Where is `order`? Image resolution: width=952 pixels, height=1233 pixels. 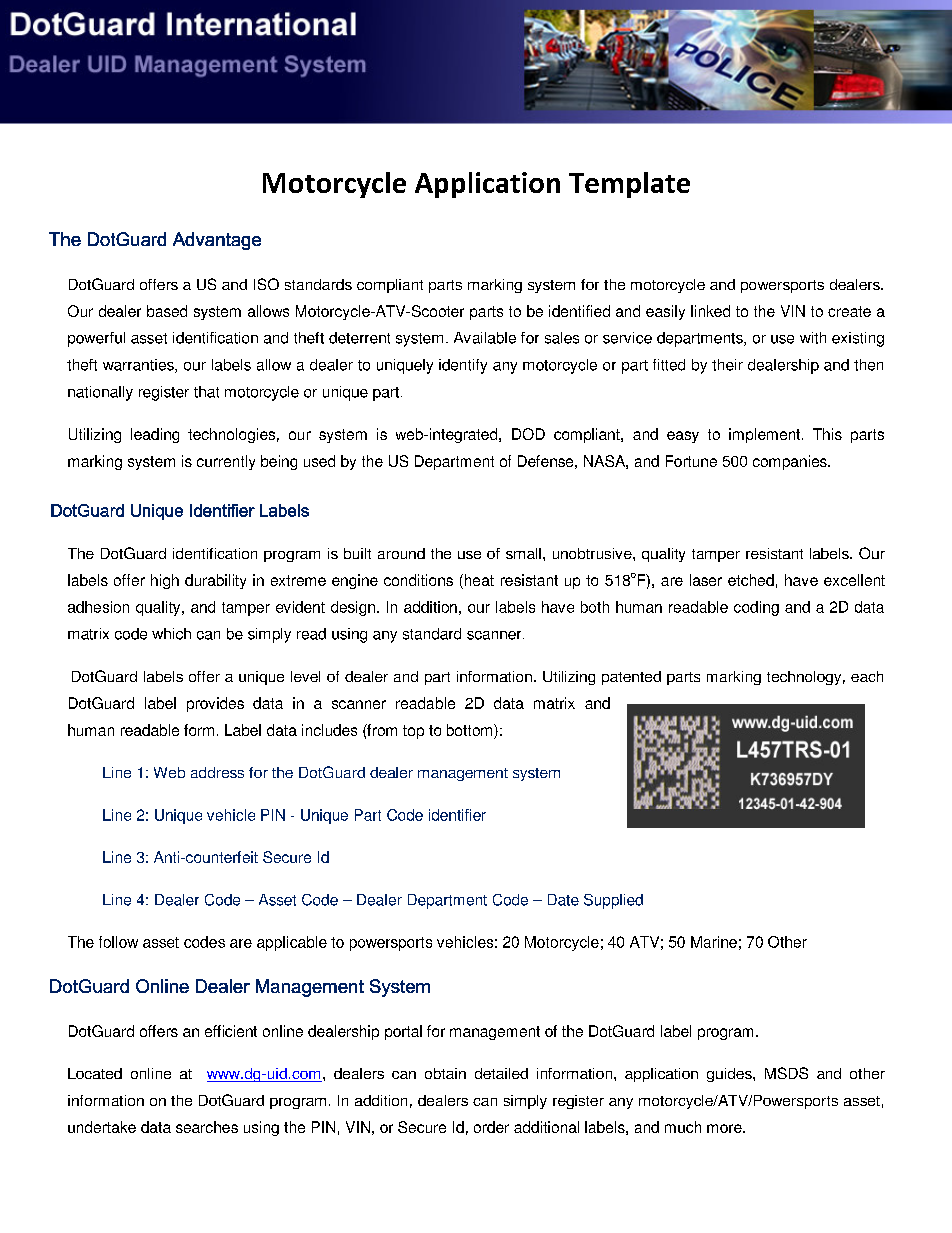 order is located at coordinates (491, 1127).
